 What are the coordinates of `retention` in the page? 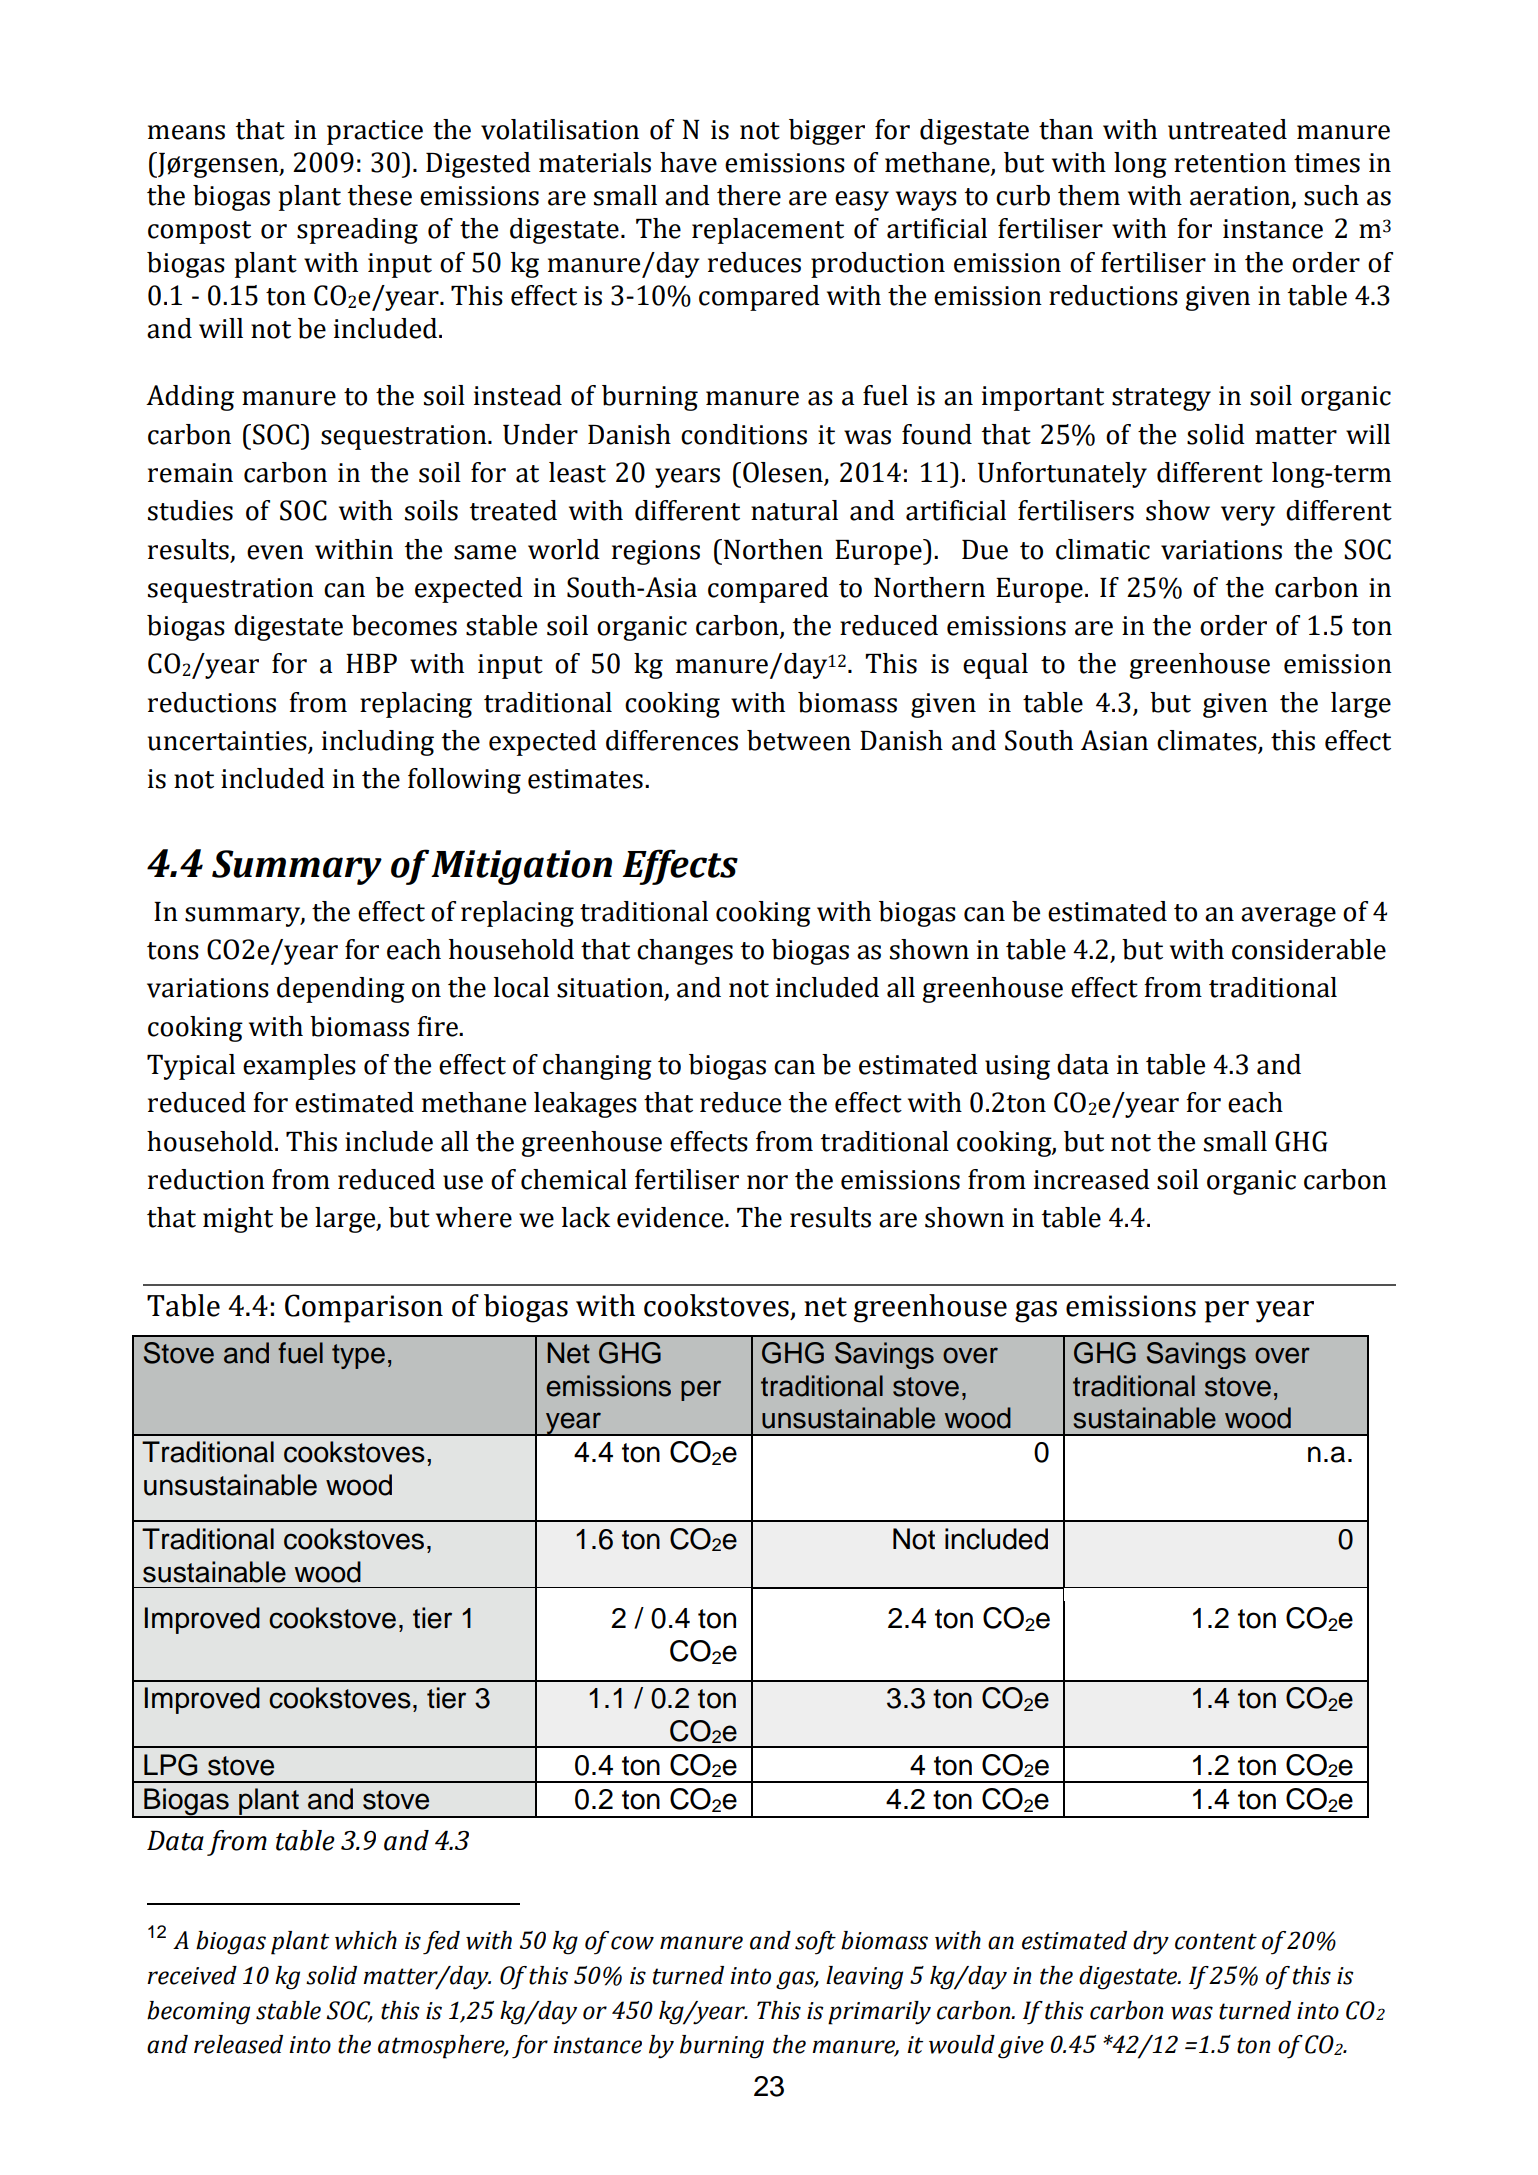 It's located at (1230, 163).
